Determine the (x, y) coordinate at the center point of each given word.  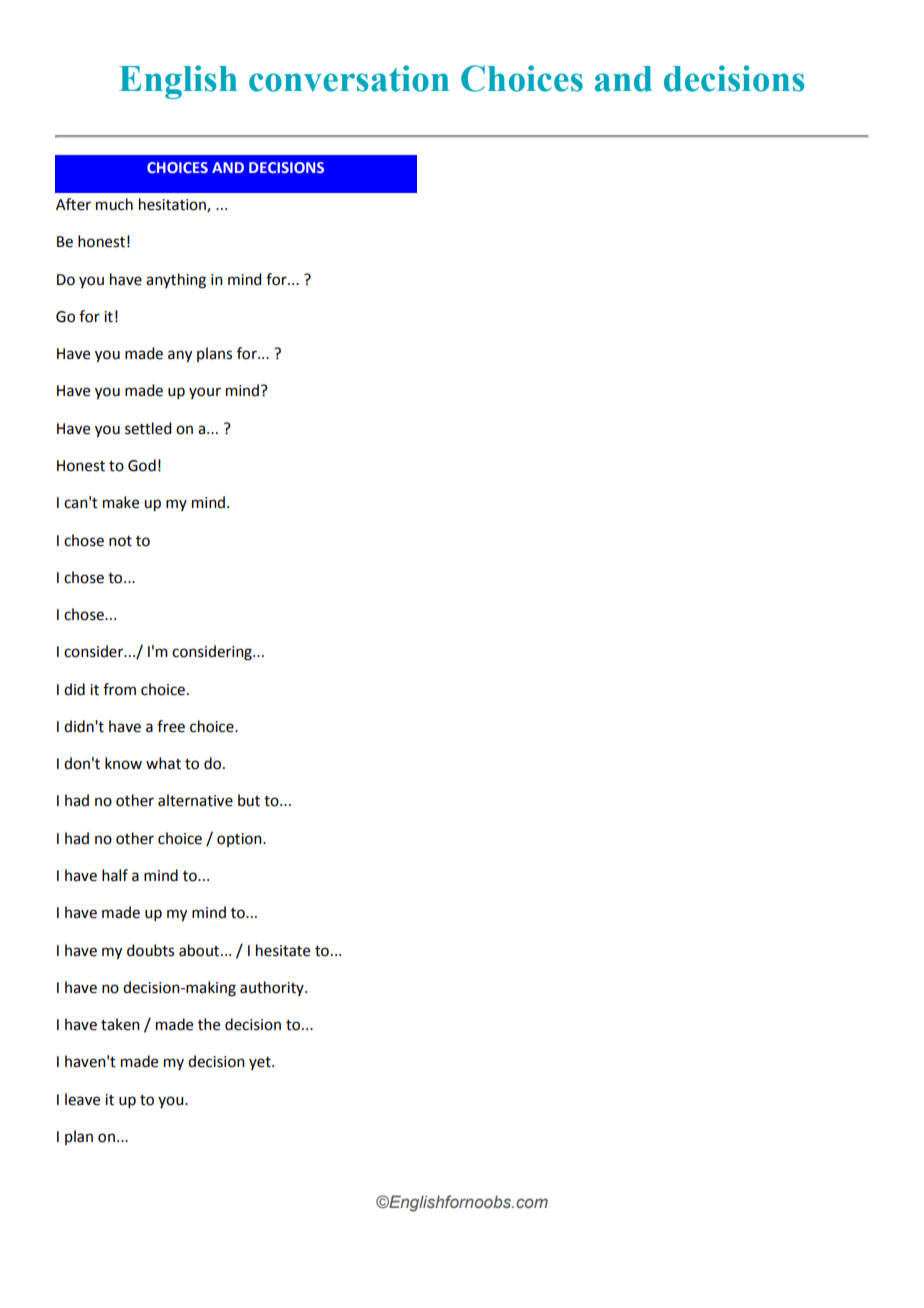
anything (176, 281)
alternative (195, 800)
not (120, 541)
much (114, 204)
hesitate (283, 950)
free (171, 726)
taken (120, 1024)
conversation (349, 78)
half (115, 875)
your (205, 393)
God (142, 465)
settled (148, 428)
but (249, 800)
